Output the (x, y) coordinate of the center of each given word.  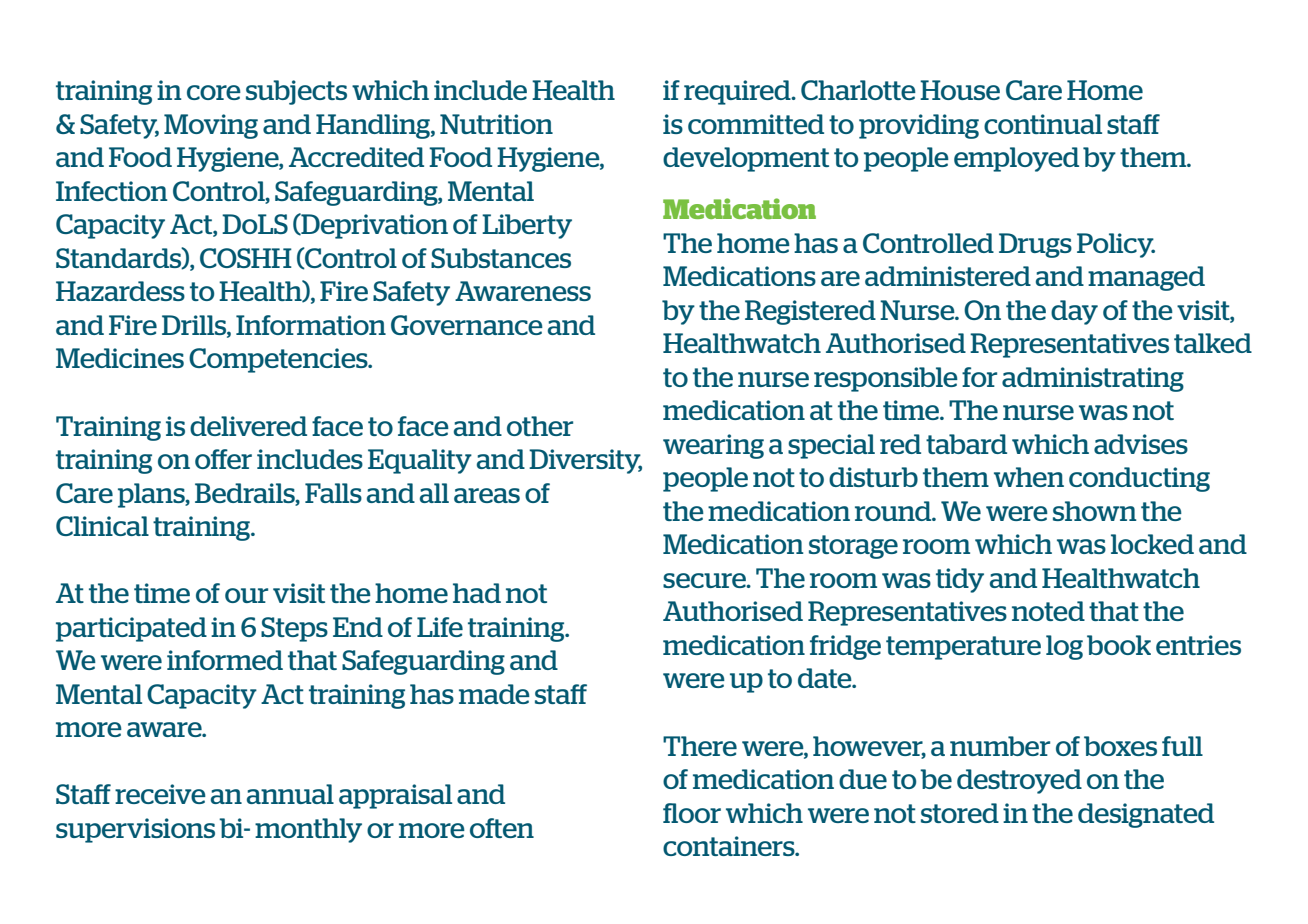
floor (692, 813)
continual (1043, 124)
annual (290, 794)
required (738, 92)
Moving (211, 126)
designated (1146, 815)
